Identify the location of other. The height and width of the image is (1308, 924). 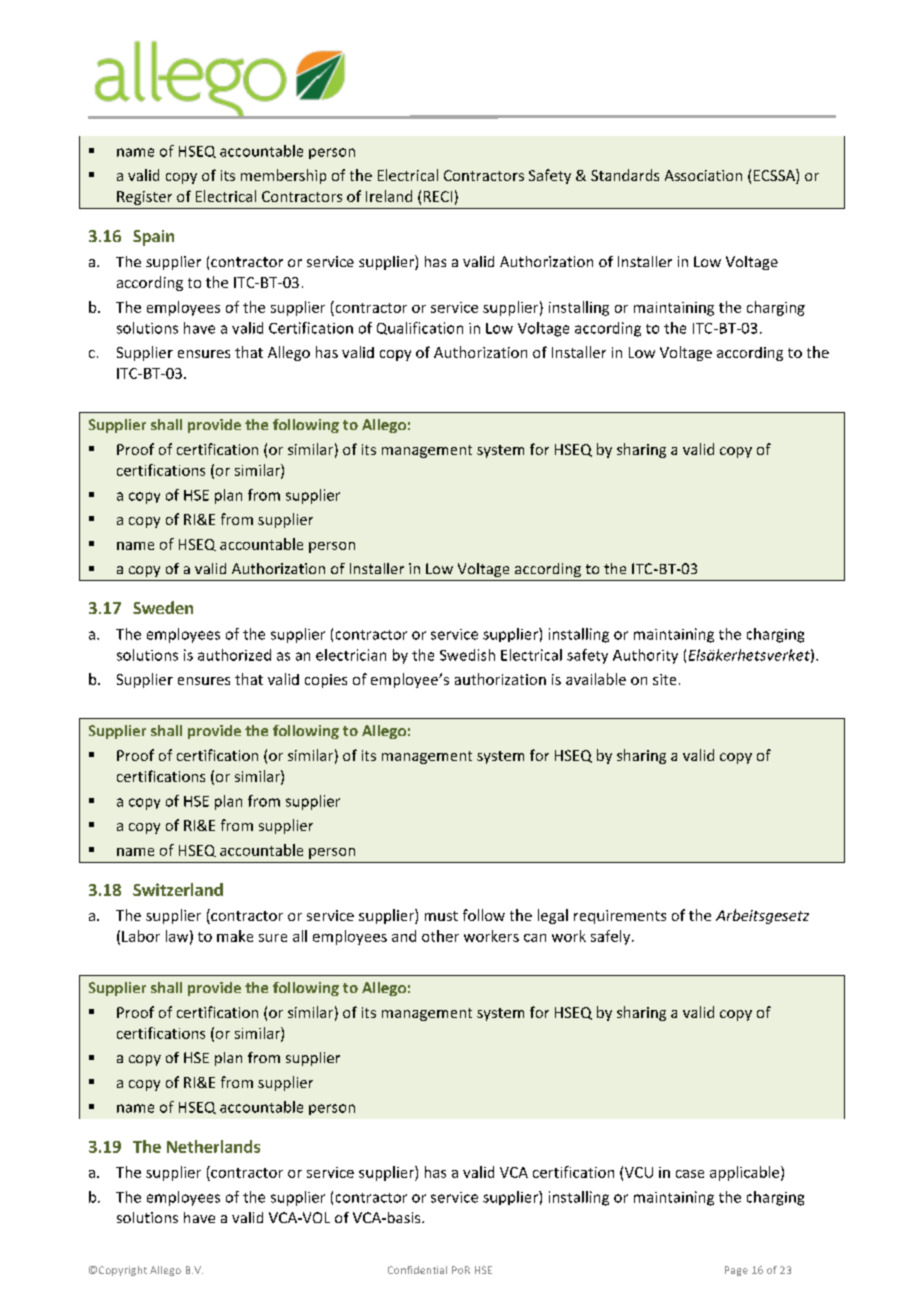
(440, 936).
